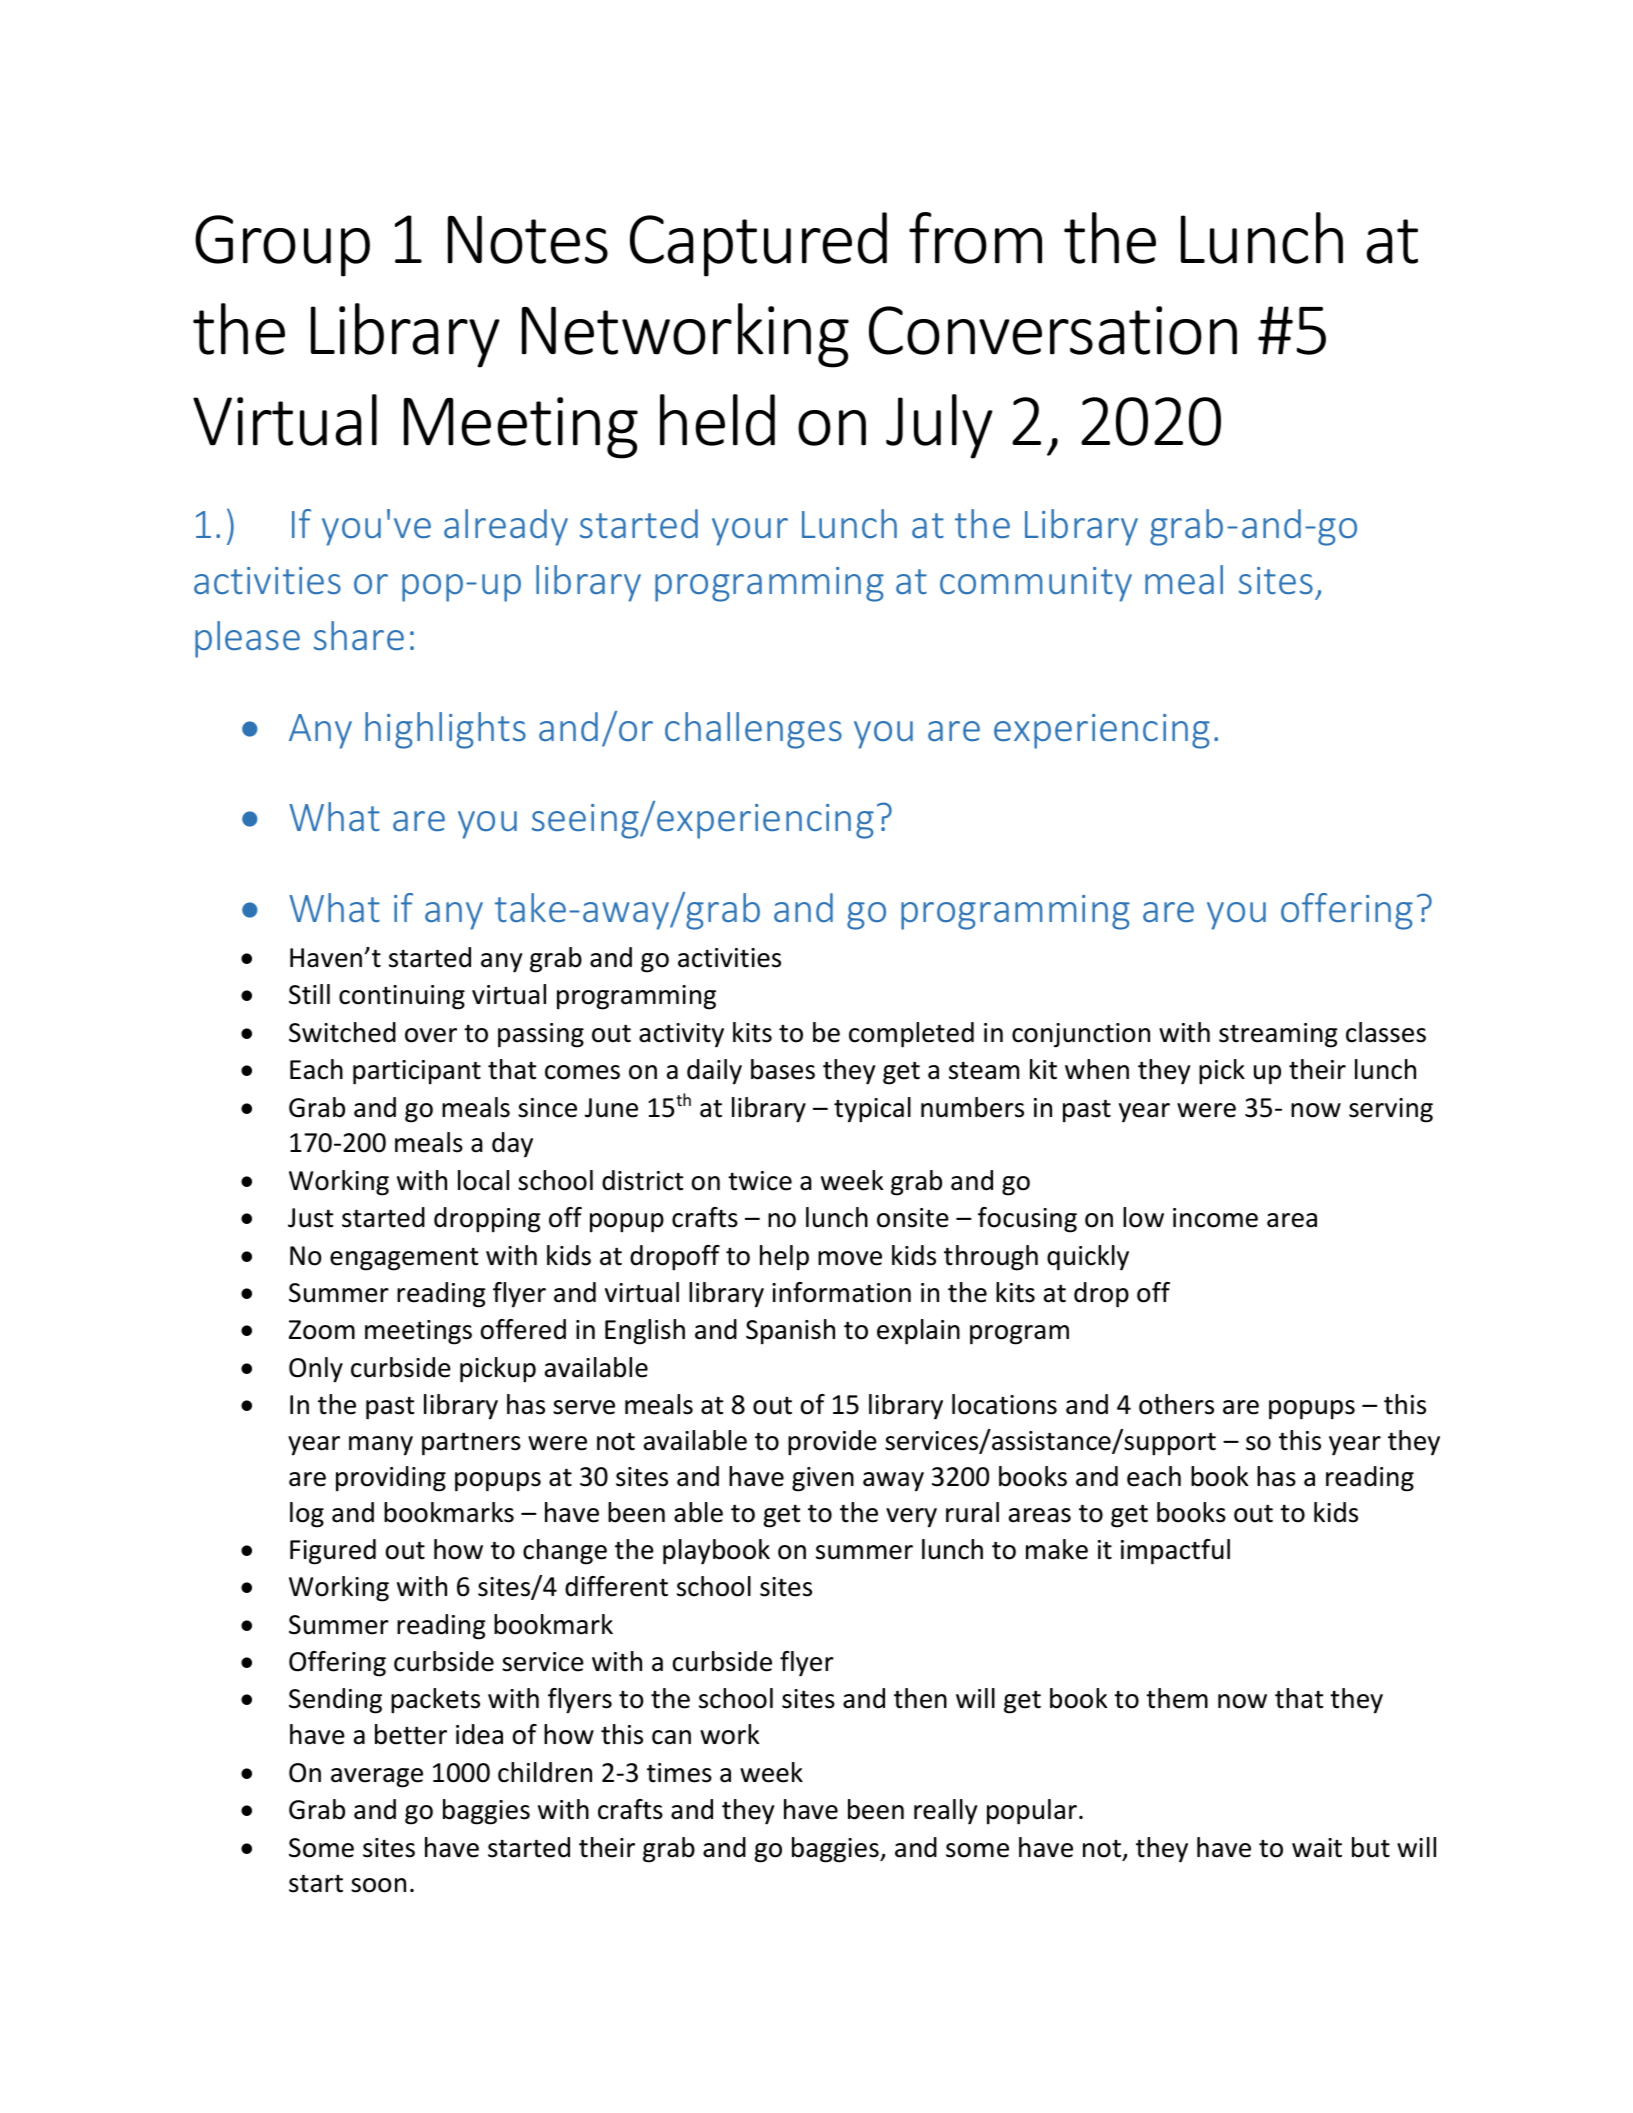 The height and width of the screenshot is (2113, 1633). What do you see at coordinates (404, 1259) in the screenshot?
I see `engagement` at bounding box center [404, 1259].
